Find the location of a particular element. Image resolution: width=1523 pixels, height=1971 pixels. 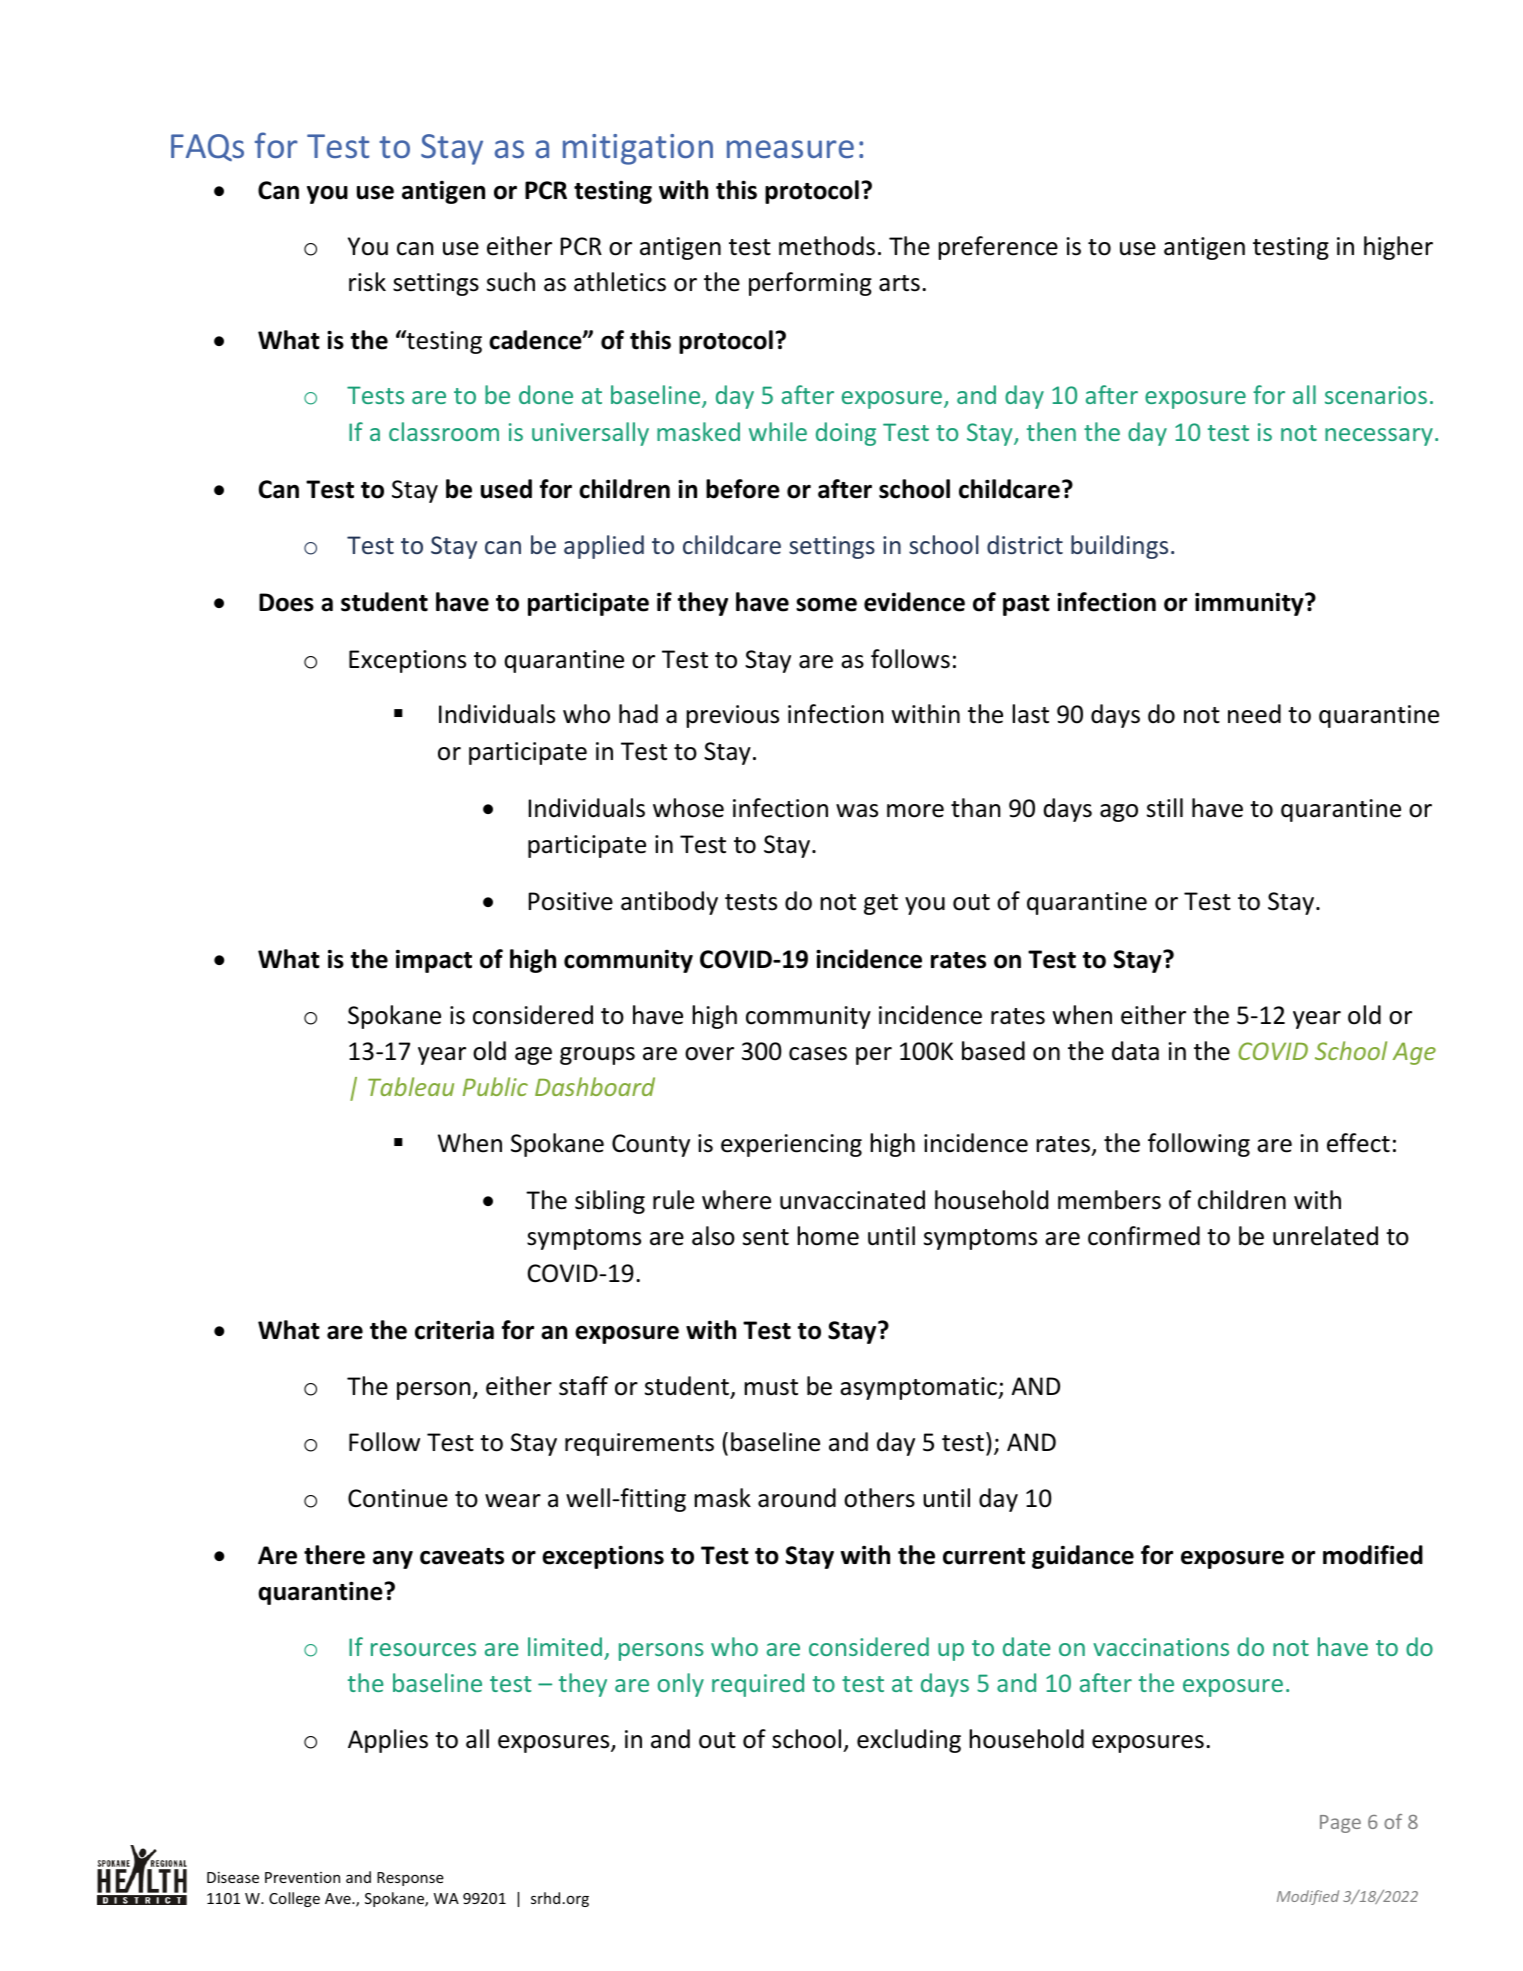

preference is located at coordinates (998, 248).
